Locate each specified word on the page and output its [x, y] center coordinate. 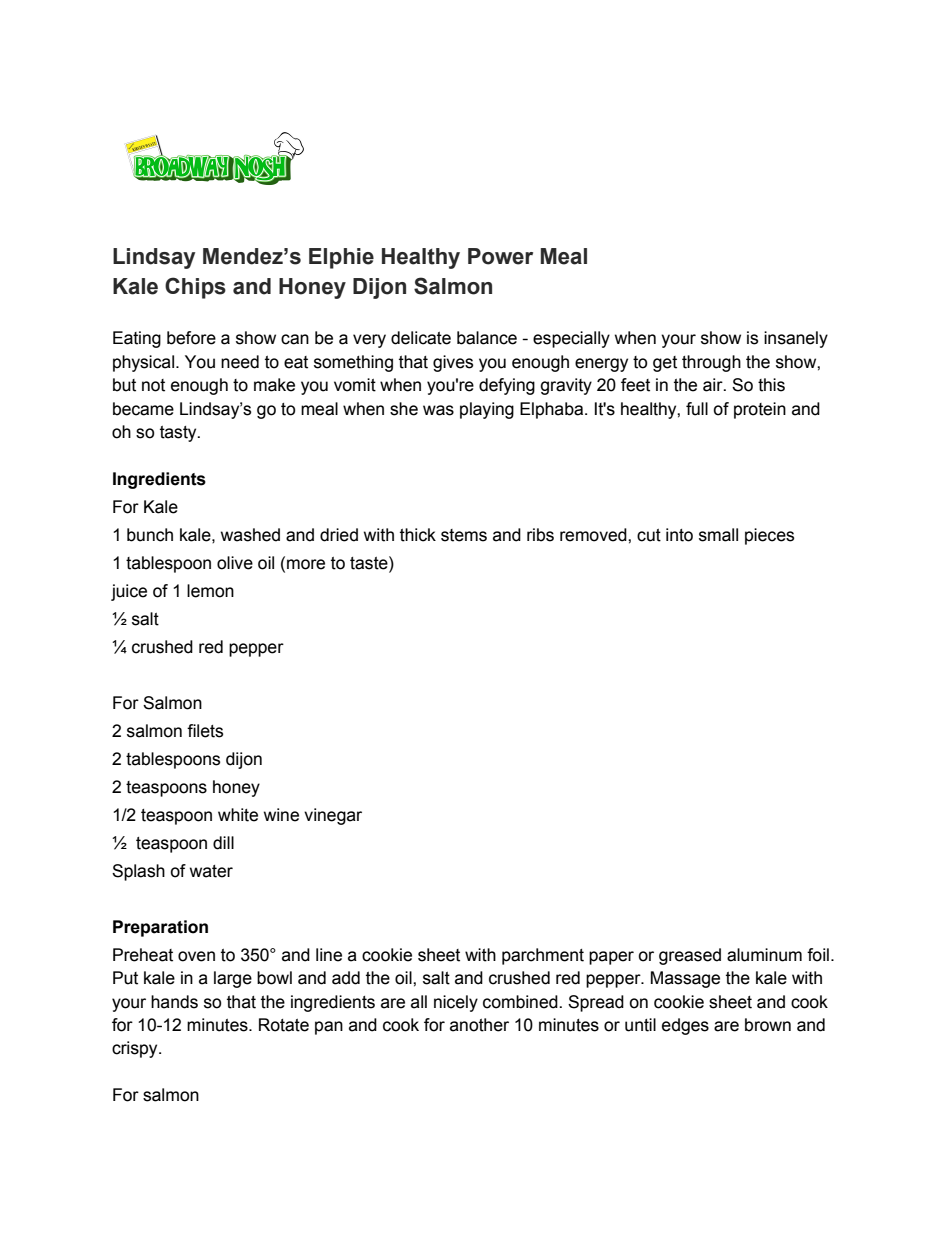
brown [768, 1025]
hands [174, 1002]
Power [500, 256]
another [479, 1025]
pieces [769, 536]
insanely [796, 339]
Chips [195, 288]
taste [370, 563]
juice [129, 592]
